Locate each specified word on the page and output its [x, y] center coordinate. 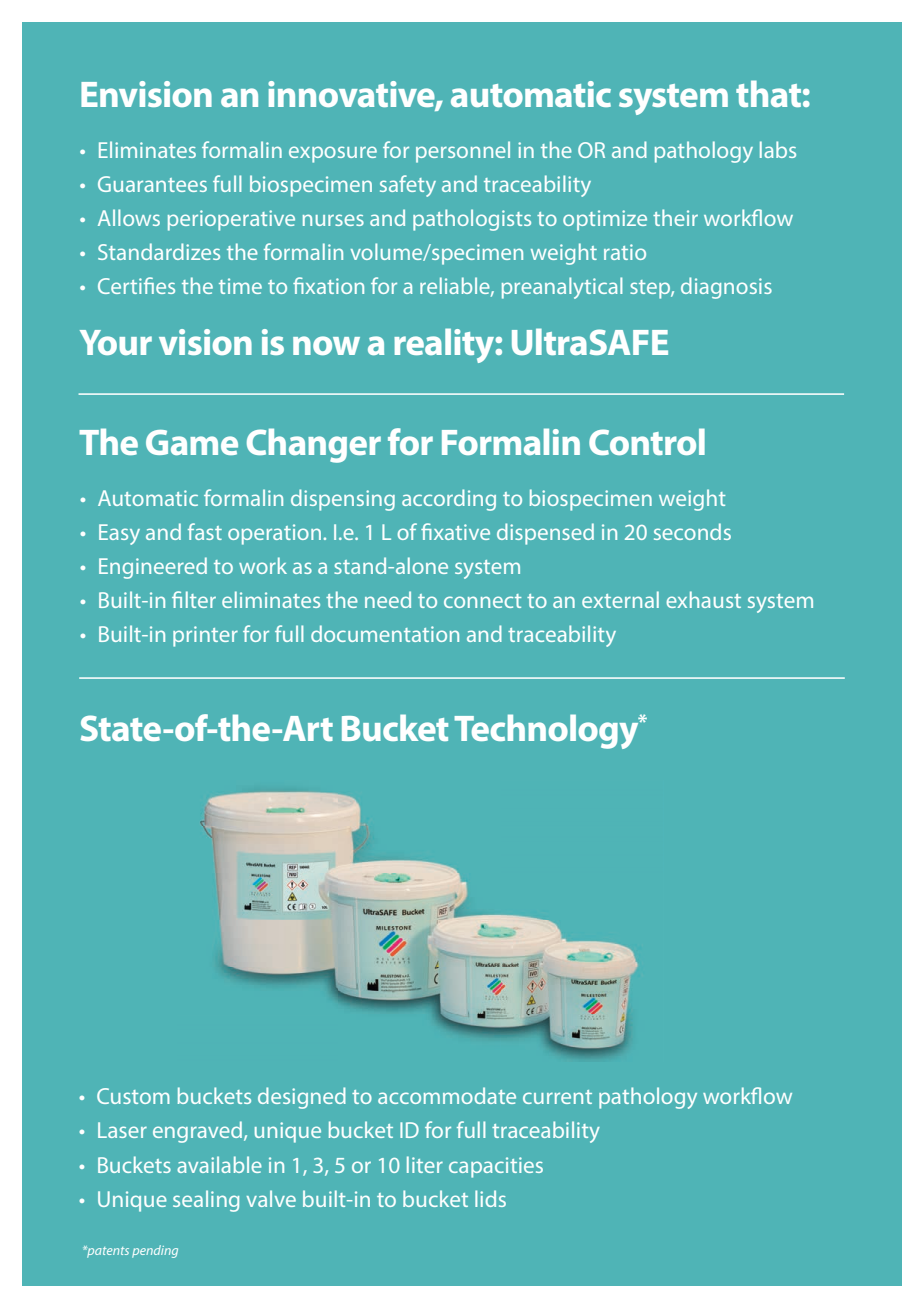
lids [490, 1198]
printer [205, 636]
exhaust [703, 599]
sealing [206, 1201]
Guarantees [152, 184]
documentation [385, 633]
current [557, 1097]
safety [408, 186]
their [675, 217]
